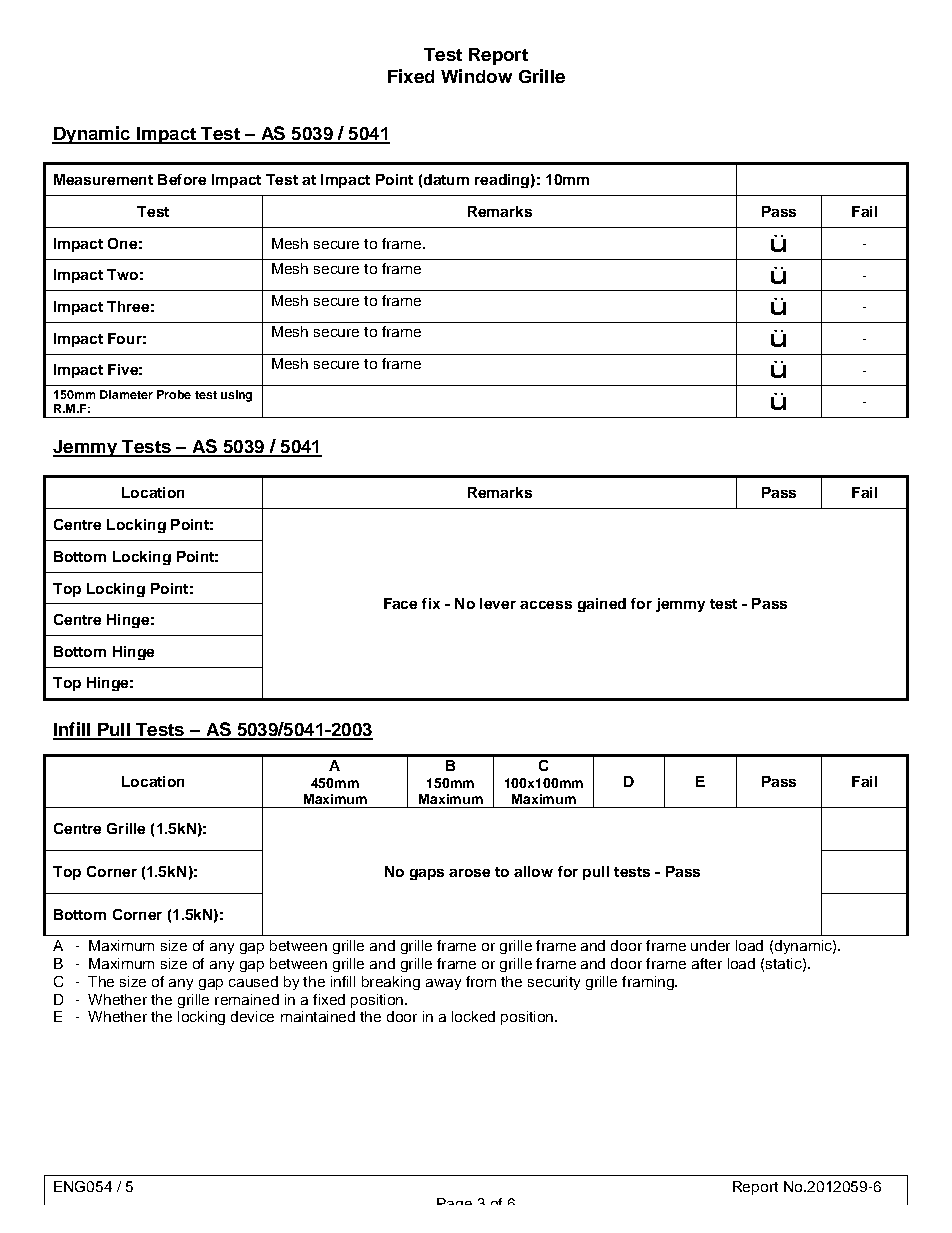  Describe the element at coordinates (247, 999) in the screenshot. I see `remained` at that location.
